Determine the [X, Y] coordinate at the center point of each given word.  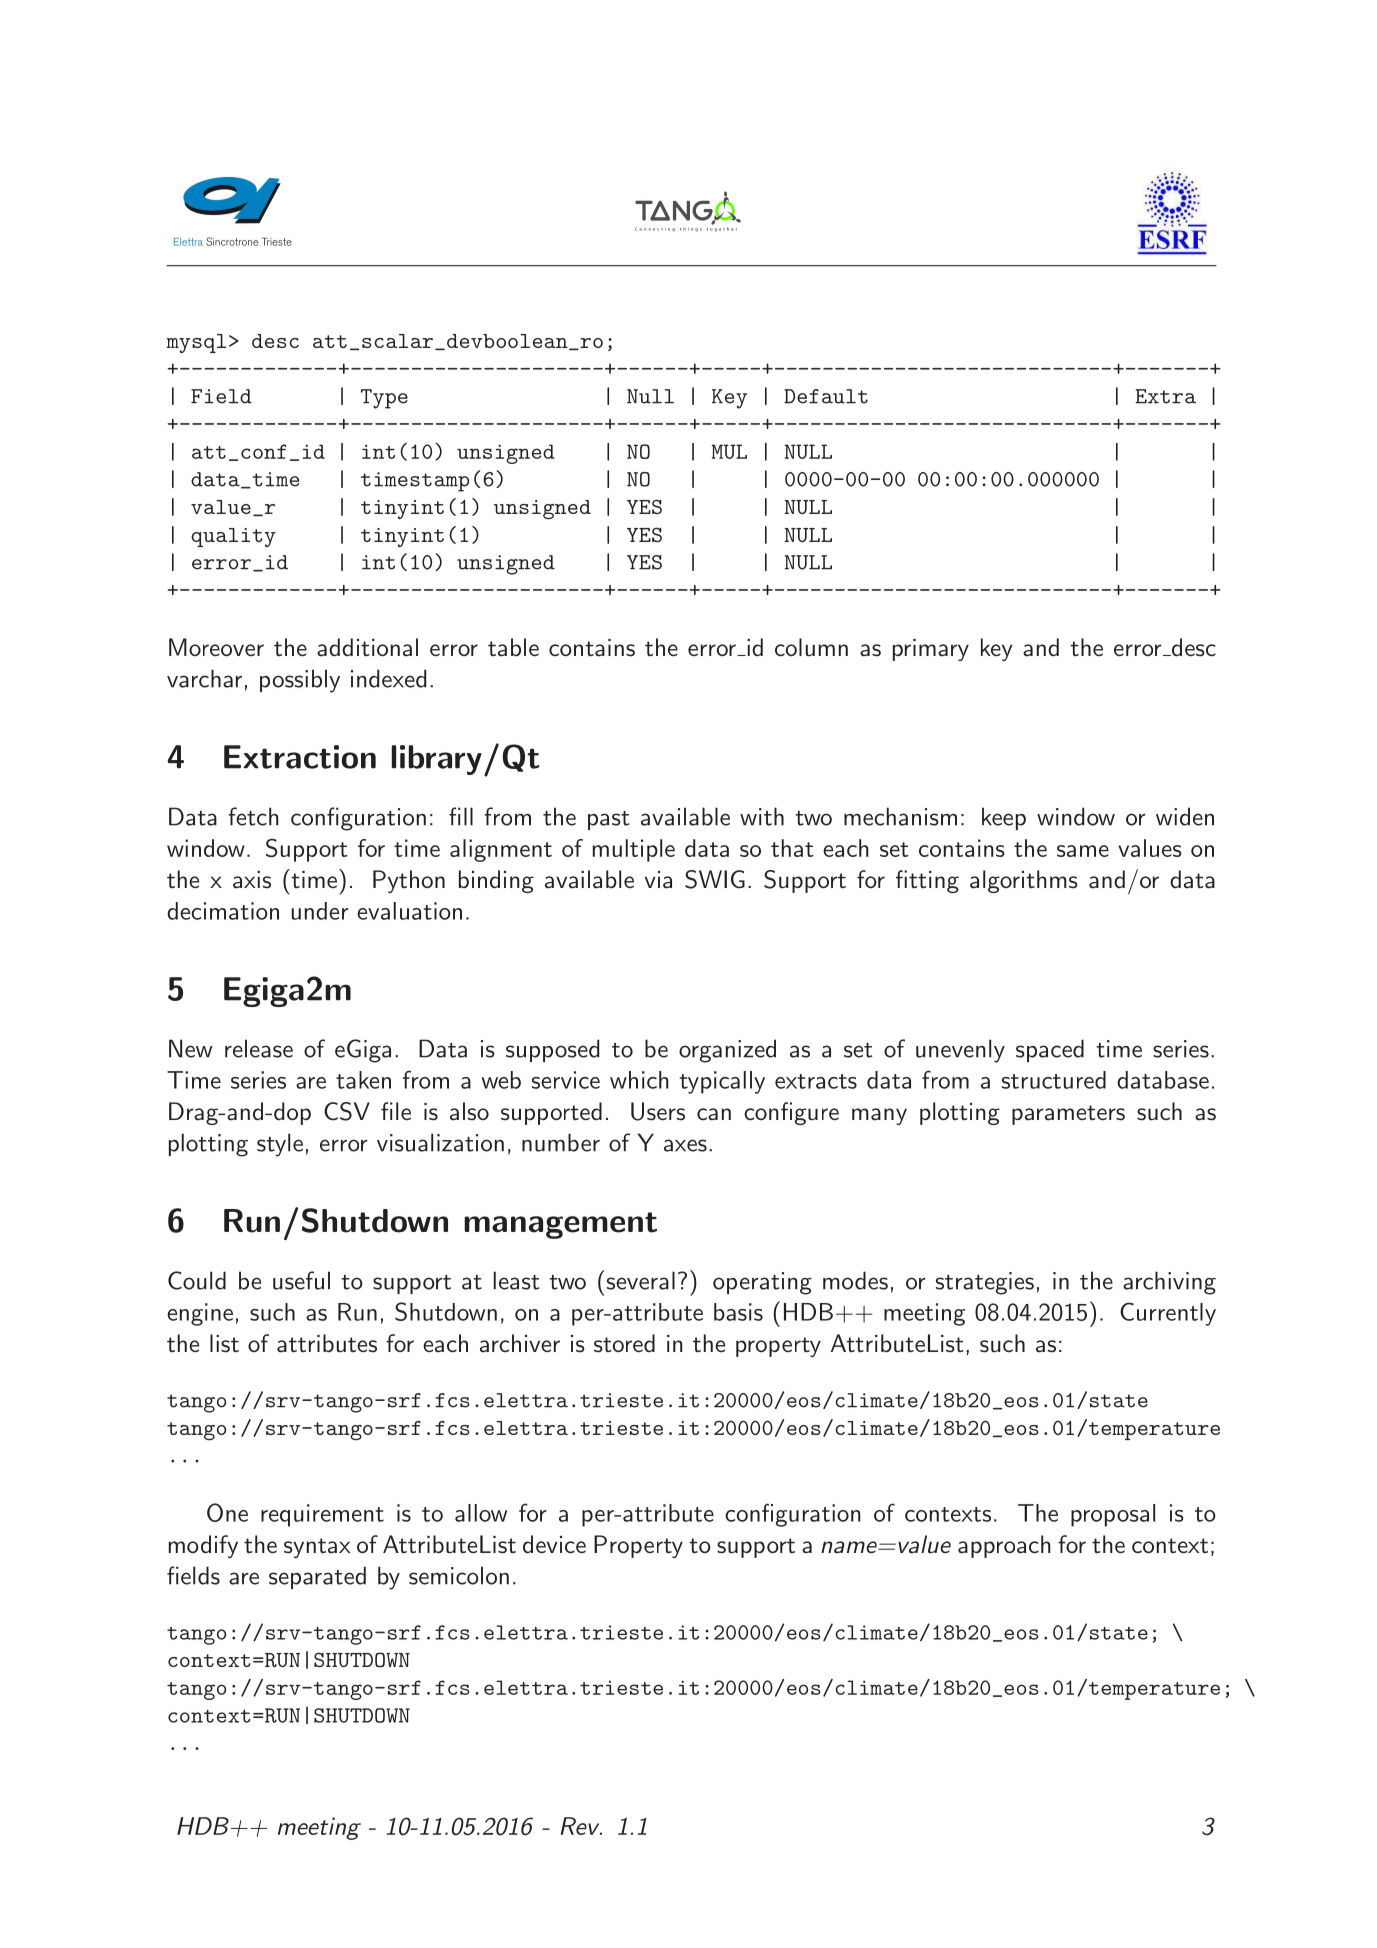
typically [722, 1082]
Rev [581, 1826]
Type [384, 399]
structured [1054, 1080]
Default [826, 396]
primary [931, 650]
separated [317, 1577]
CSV [347, 1111]
